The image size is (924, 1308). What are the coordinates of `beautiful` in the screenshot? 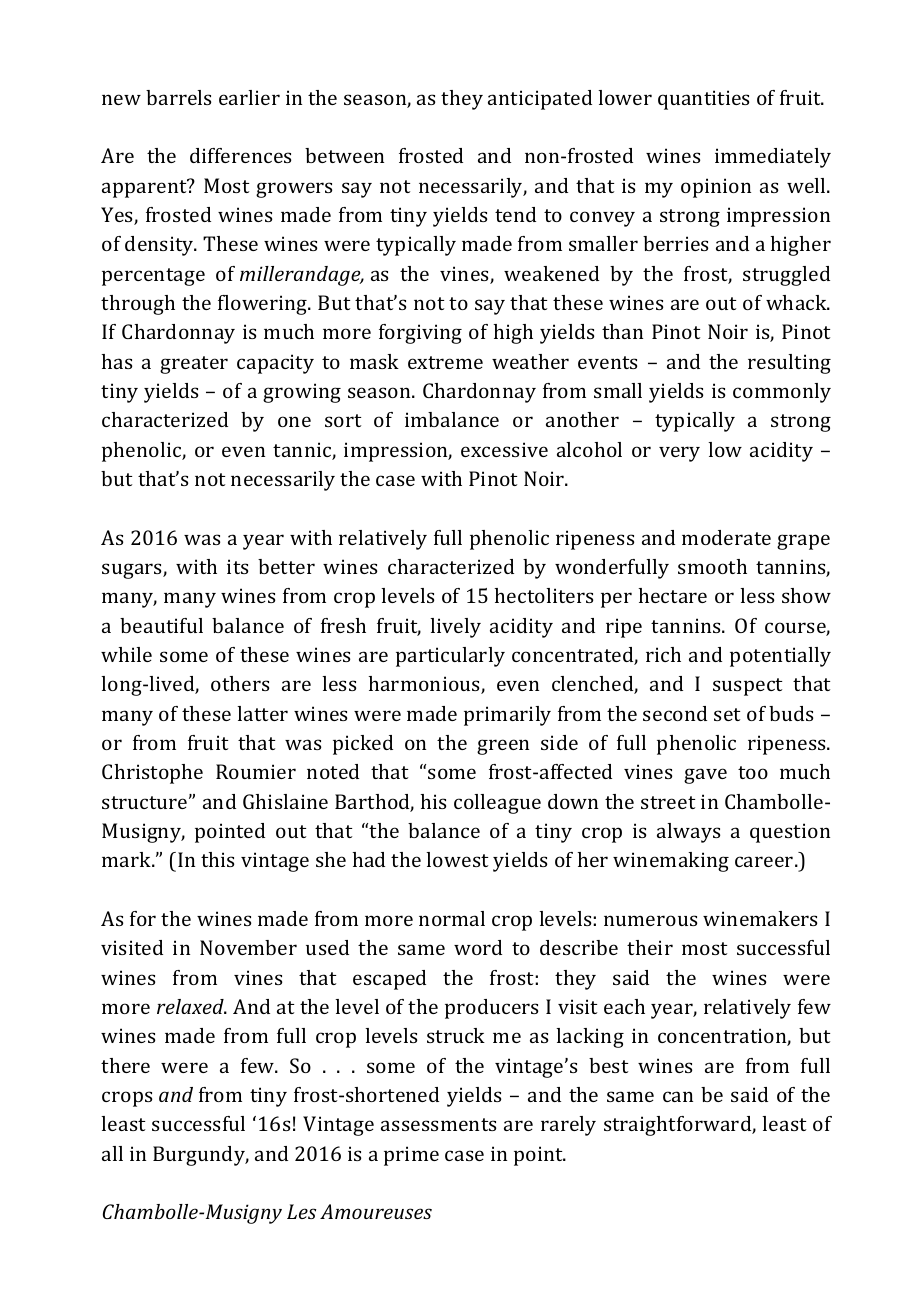 It's located at (161, 625).
